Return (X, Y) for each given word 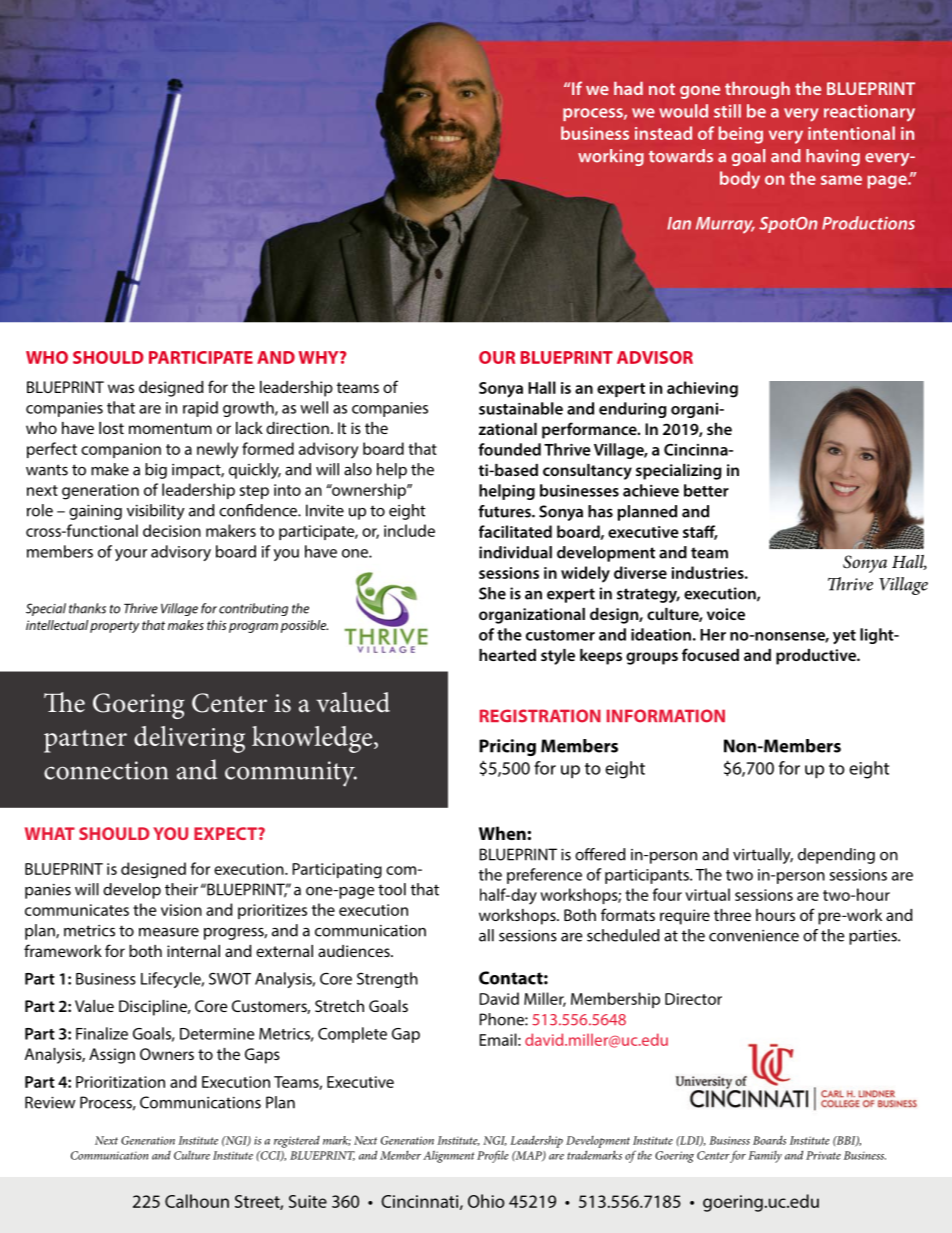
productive (817, 657)
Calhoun (197, 1201)
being (741, 135)
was (121, 388)
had (628, 88)
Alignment (449, 1157)
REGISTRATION (540, 716)
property (114, 627)
